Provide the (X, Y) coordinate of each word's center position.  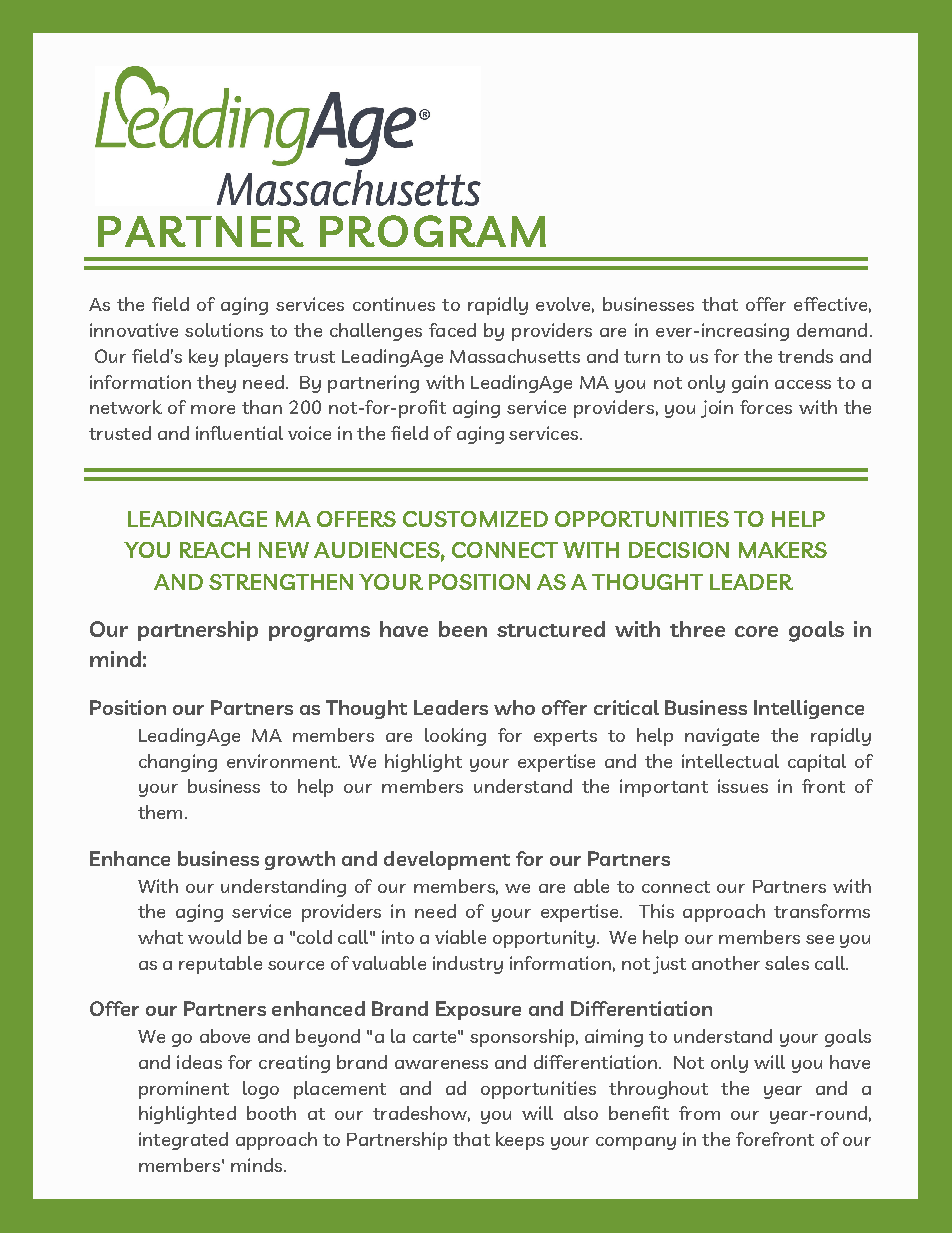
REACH (215, 550)
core (756, 631)
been (463, 629)
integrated (183, 1141)
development (447, 860)
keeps (520, 1141)
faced (452, 330)
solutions (224, 330)
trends (805, 356)
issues (743, 786)
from (699, 1113)
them (160, 812)
